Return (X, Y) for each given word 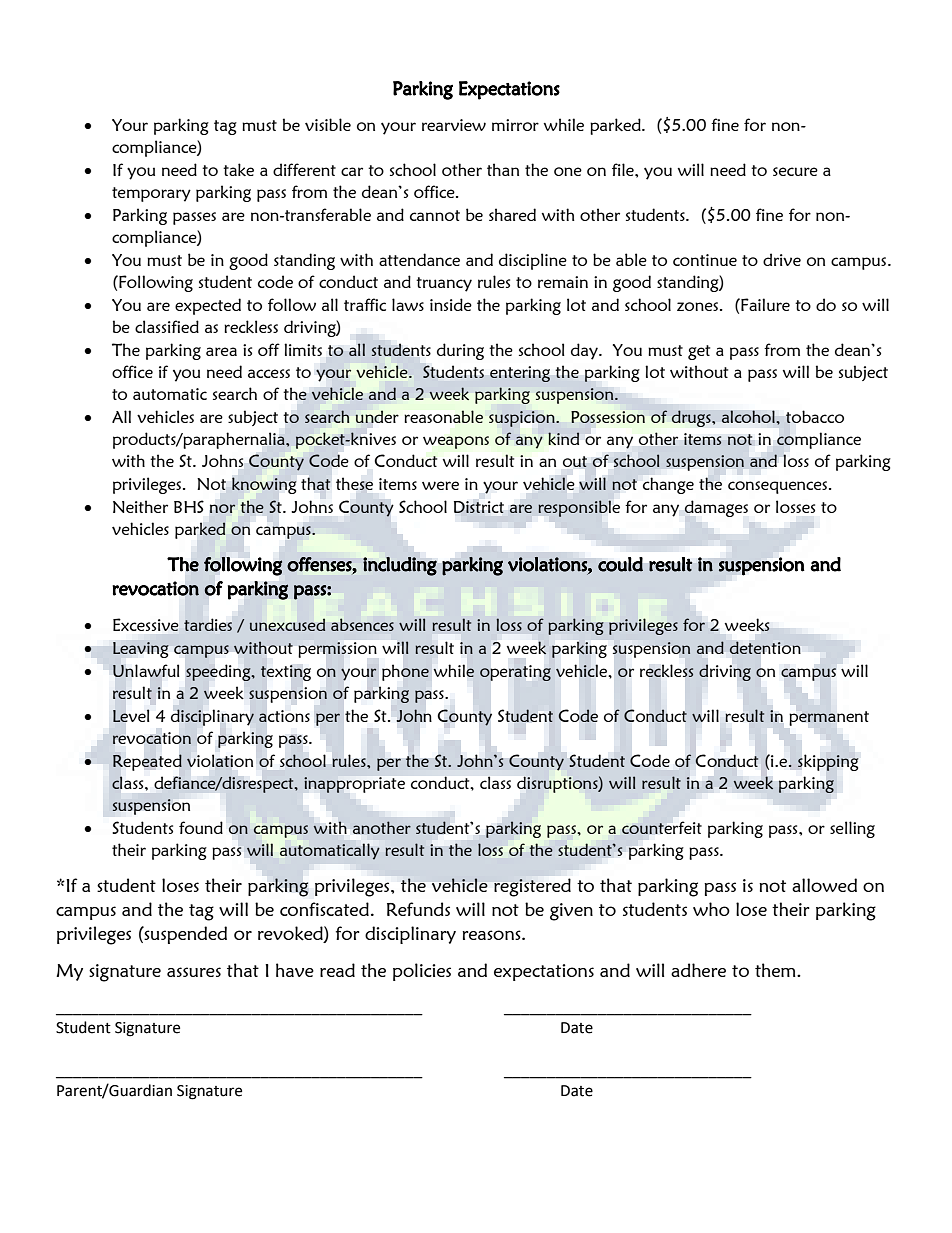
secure (795, 171)
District (479, 507)
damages (716, 508)
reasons (492, 935)
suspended (185, 935)
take (238, 169)
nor (222, 508)
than (503, 169)
